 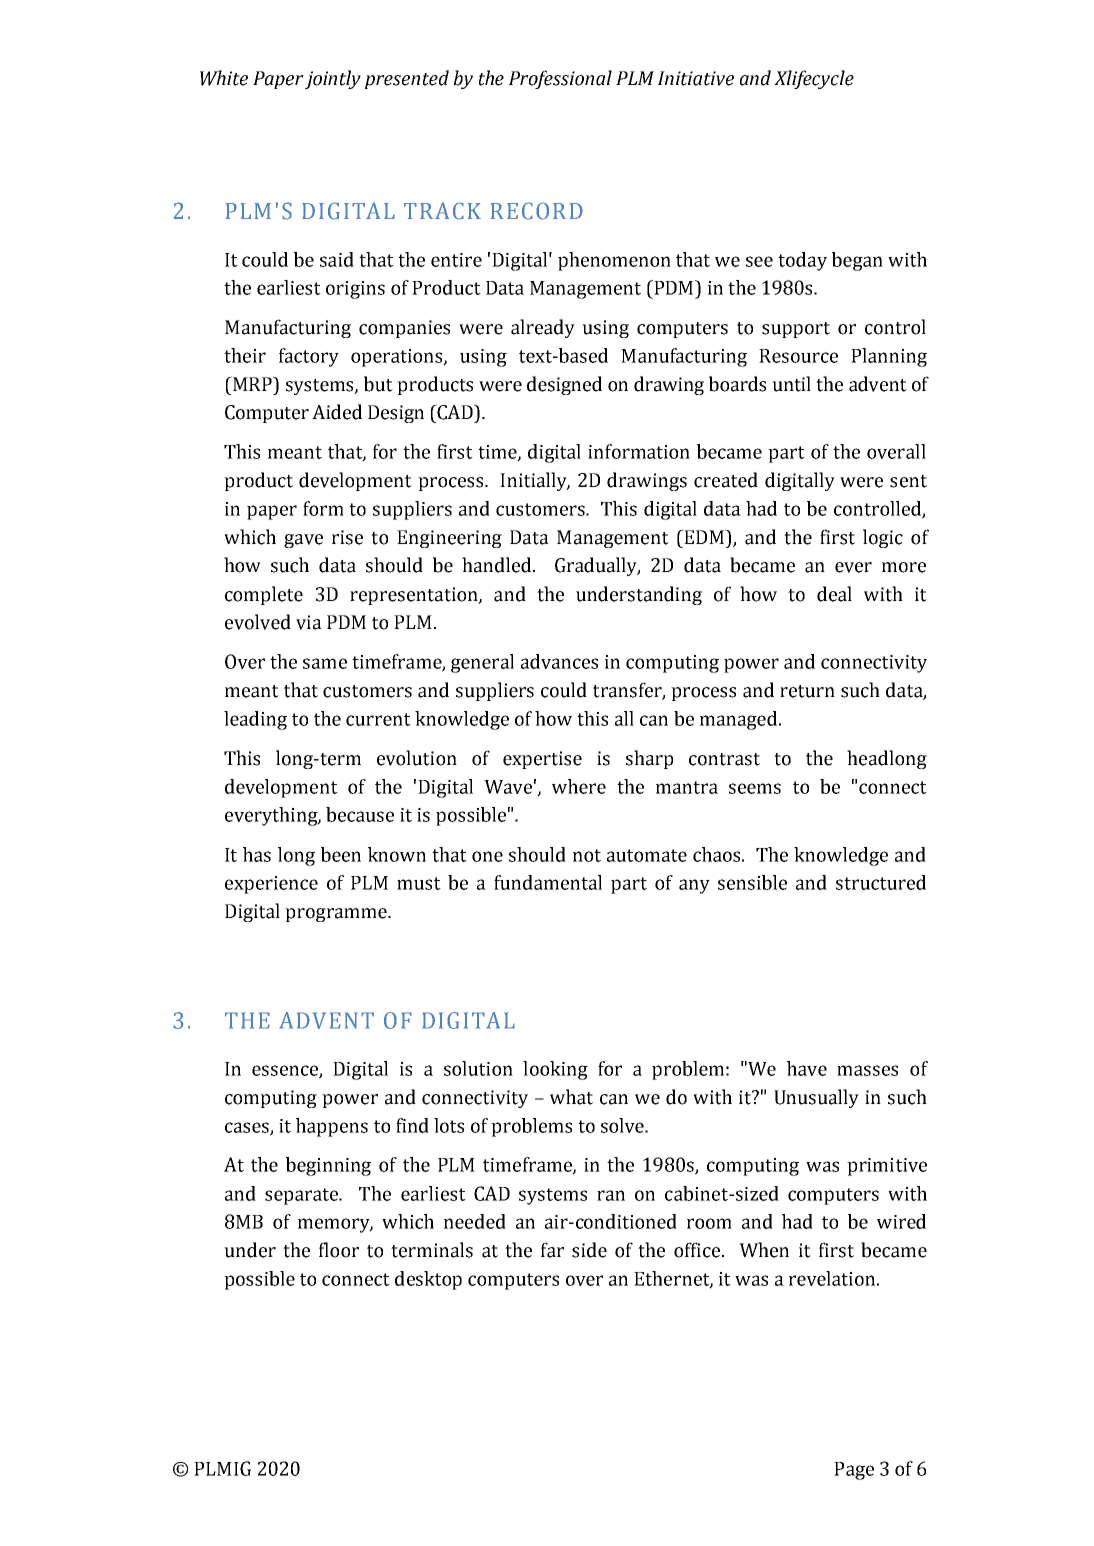 I want to click on far, so click(x=552, y=1250).
